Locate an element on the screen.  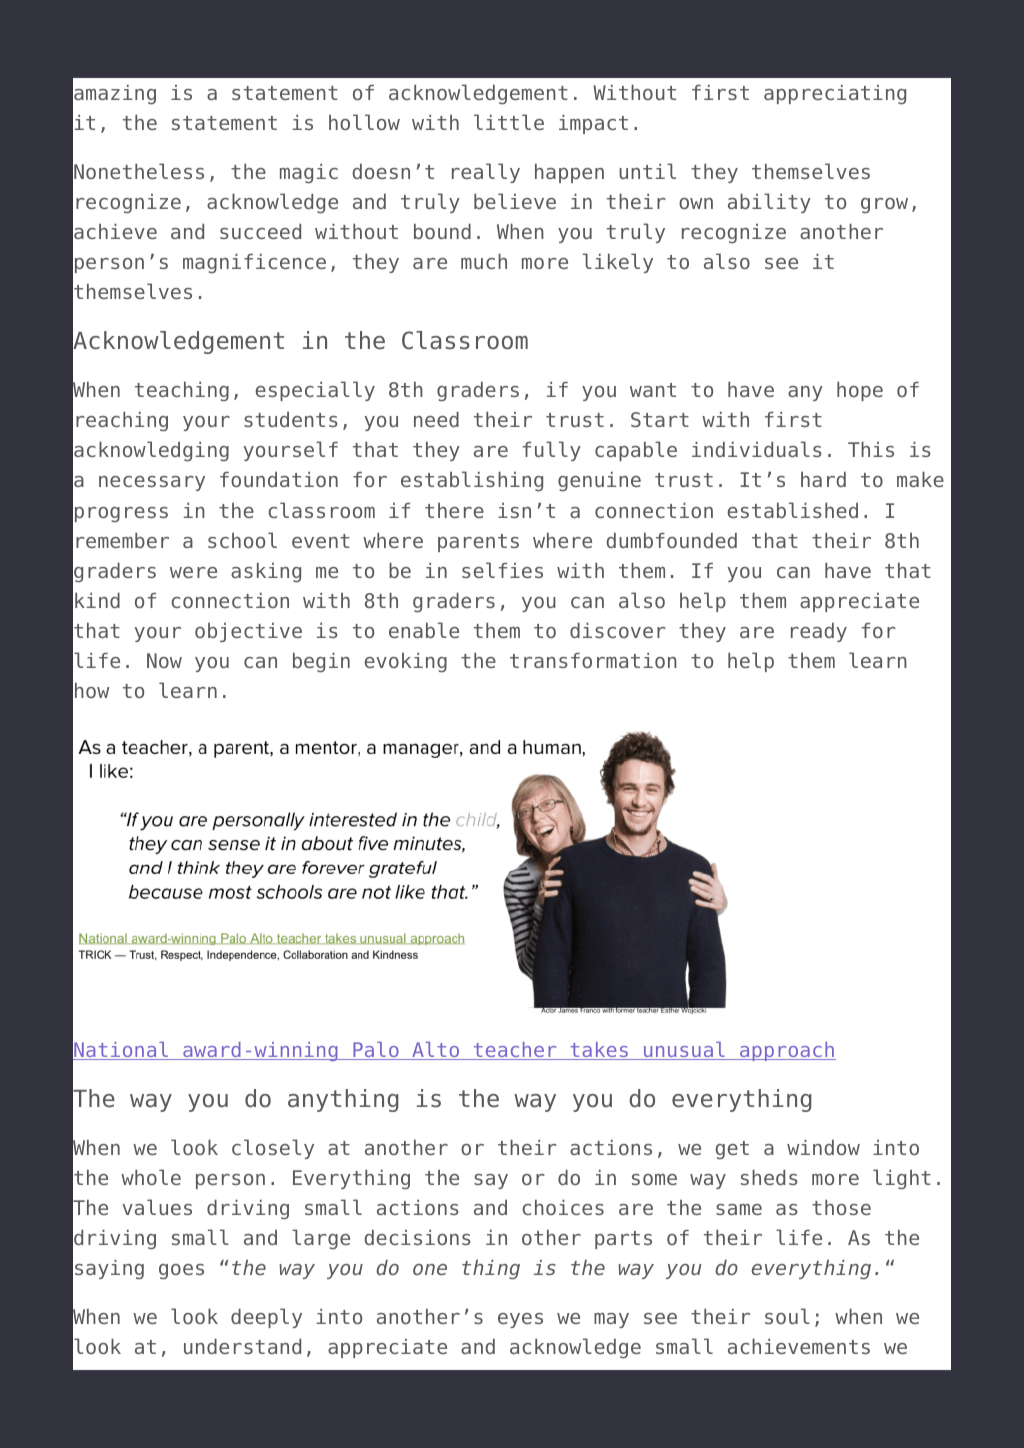
how is located at coordinates (92, 690).
